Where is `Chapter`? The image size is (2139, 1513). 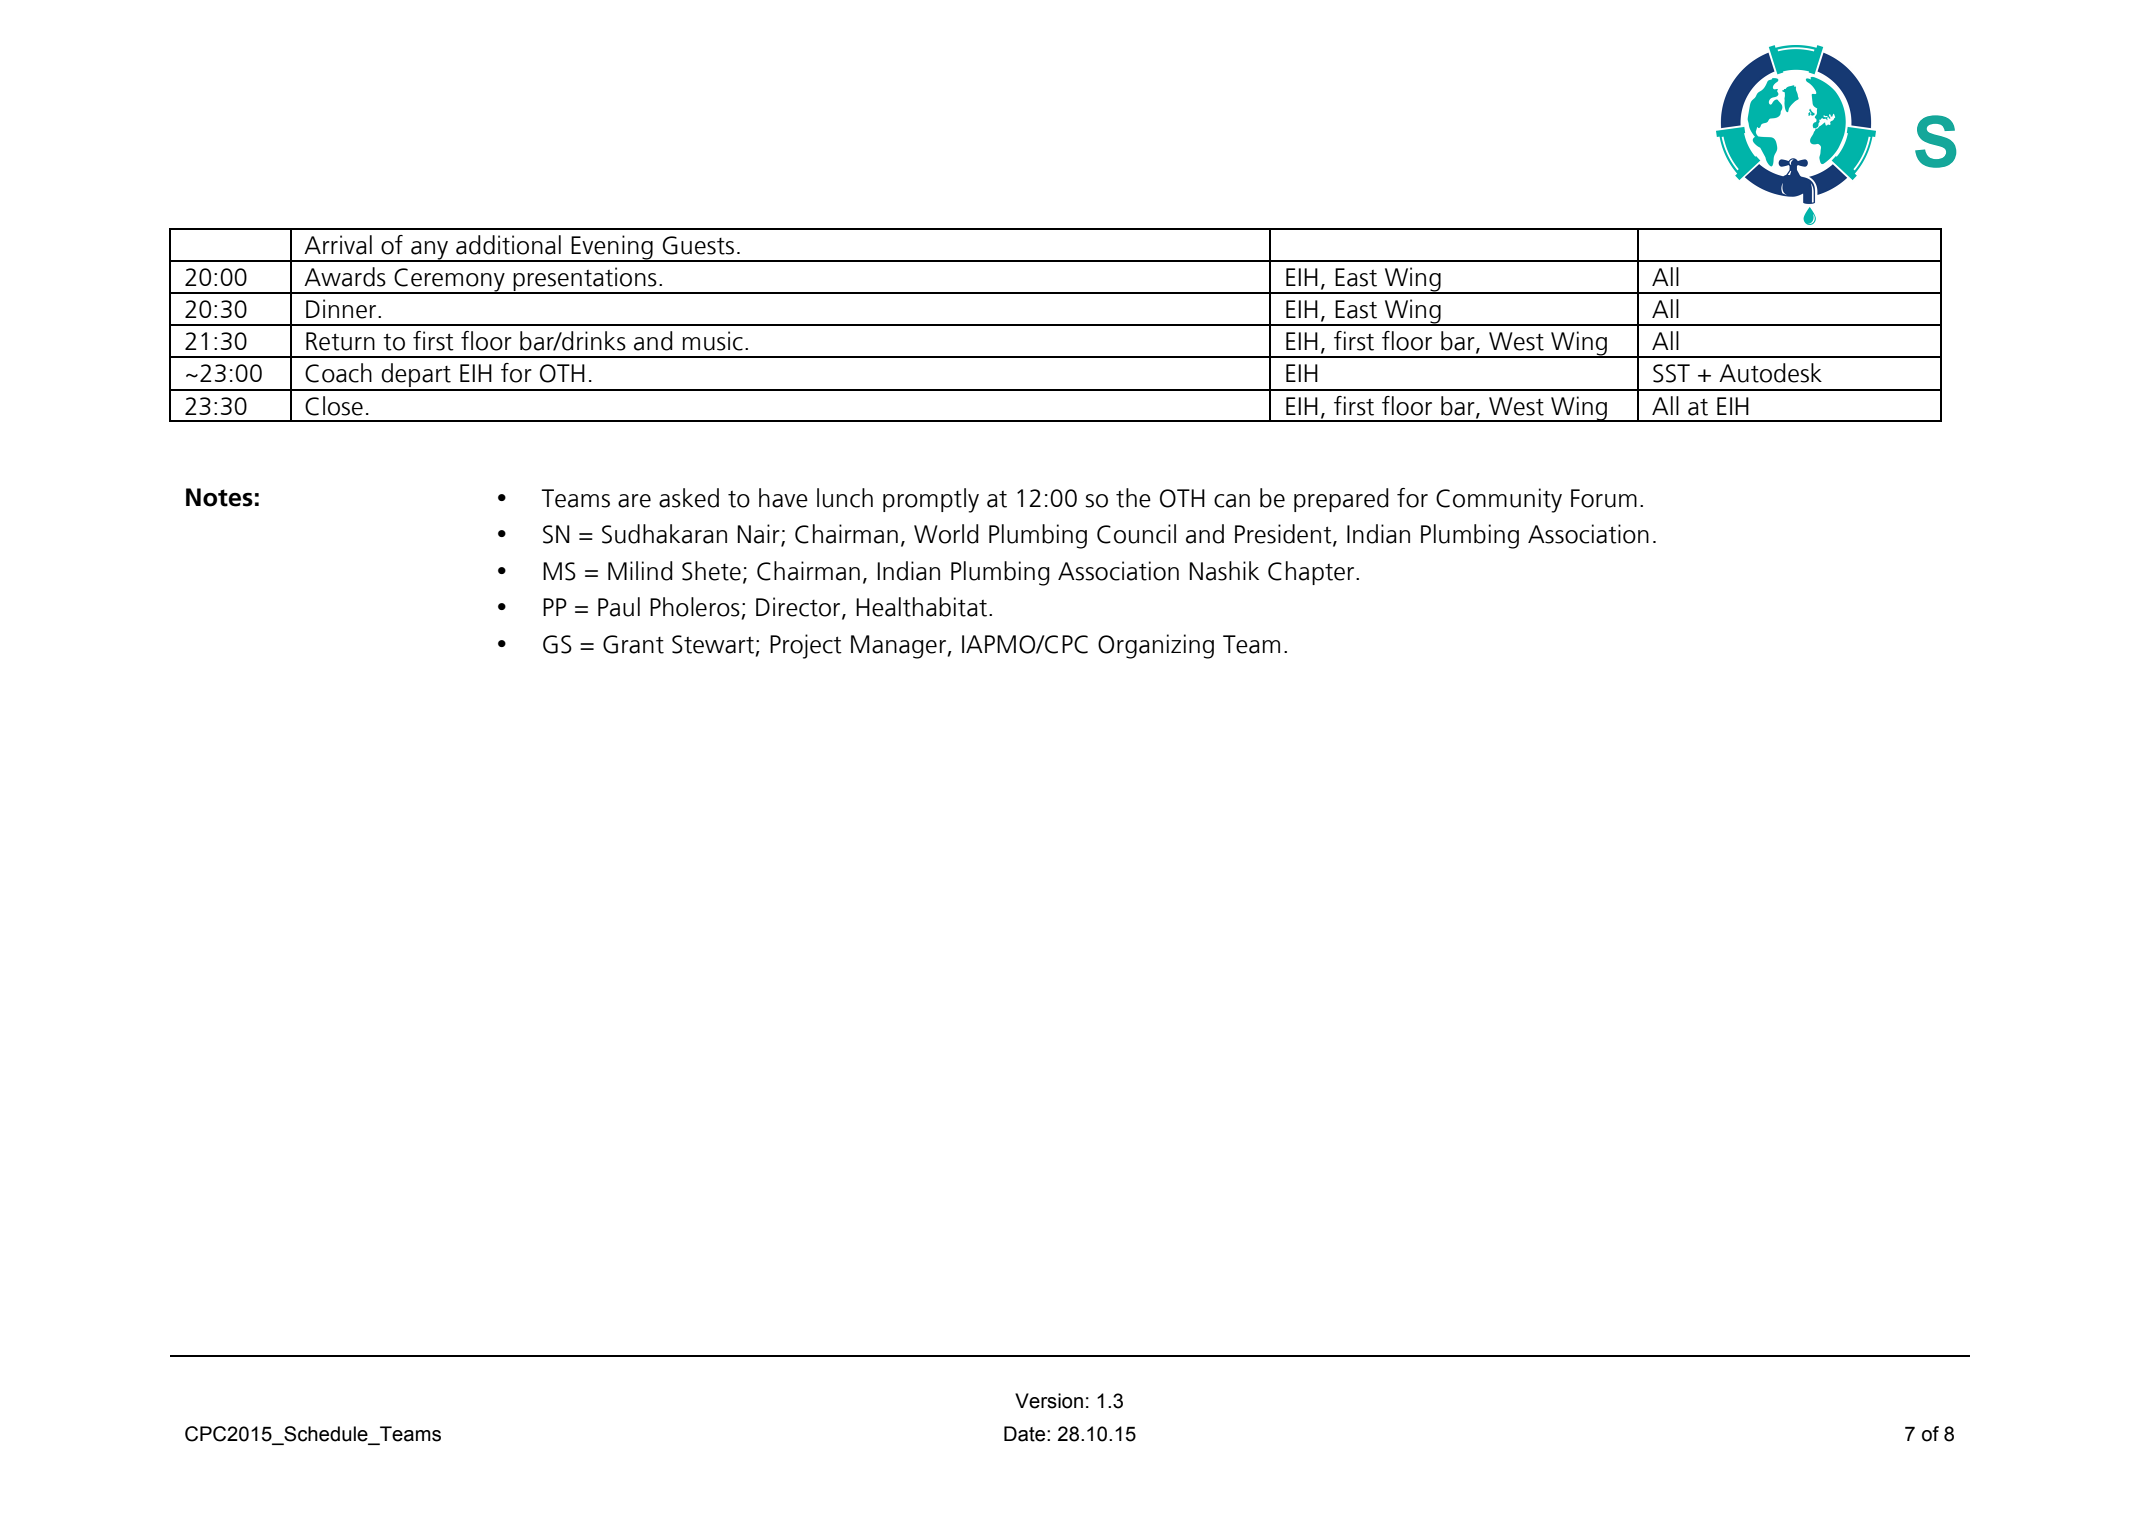
Chapter is located at coordinates (1312, 573).
